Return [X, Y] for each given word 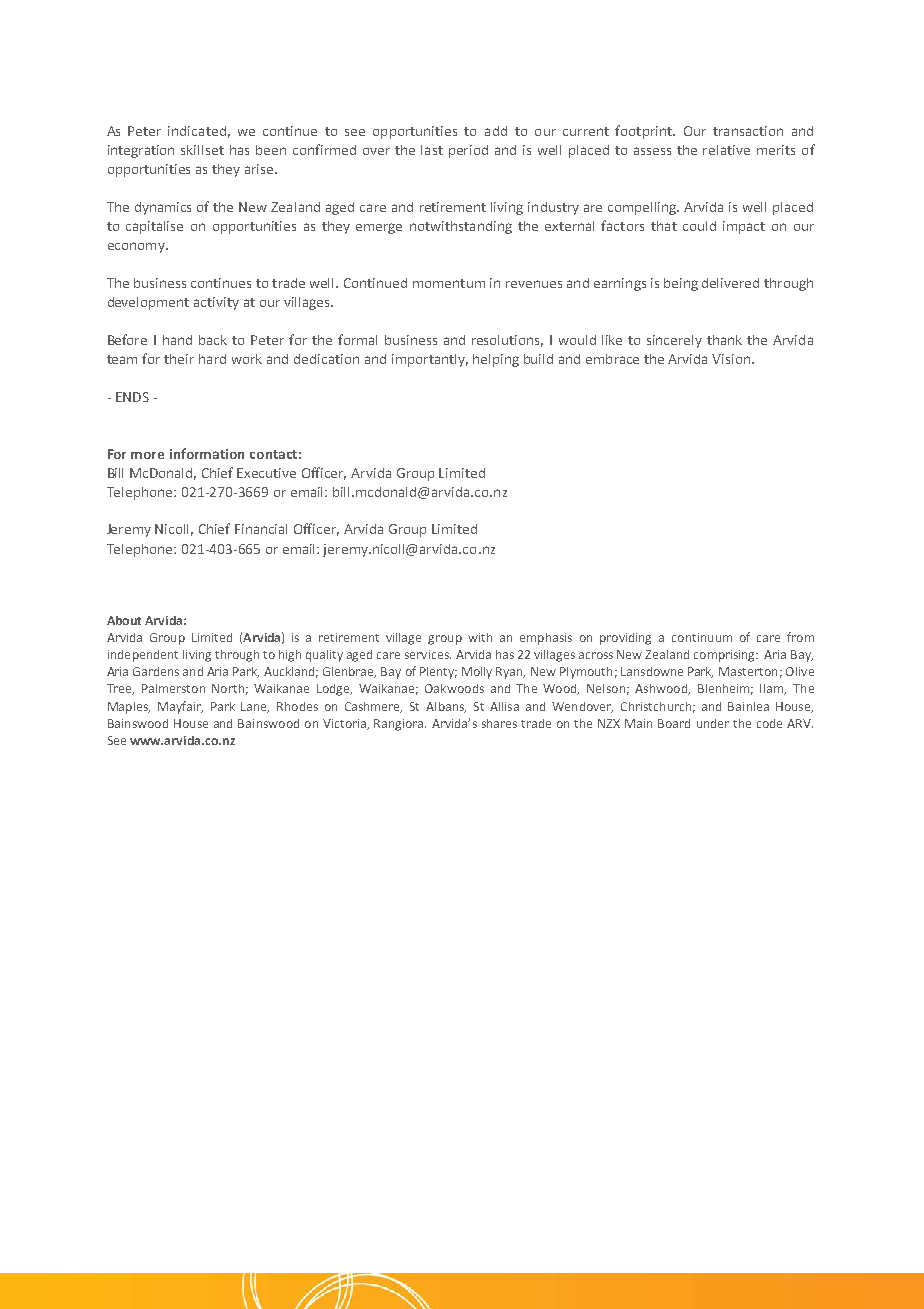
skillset [202, 150]
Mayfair [180, 707]
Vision [732, 359]
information [207, 453]
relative [726, 150]
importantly [430, 360]
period [468, 151]
